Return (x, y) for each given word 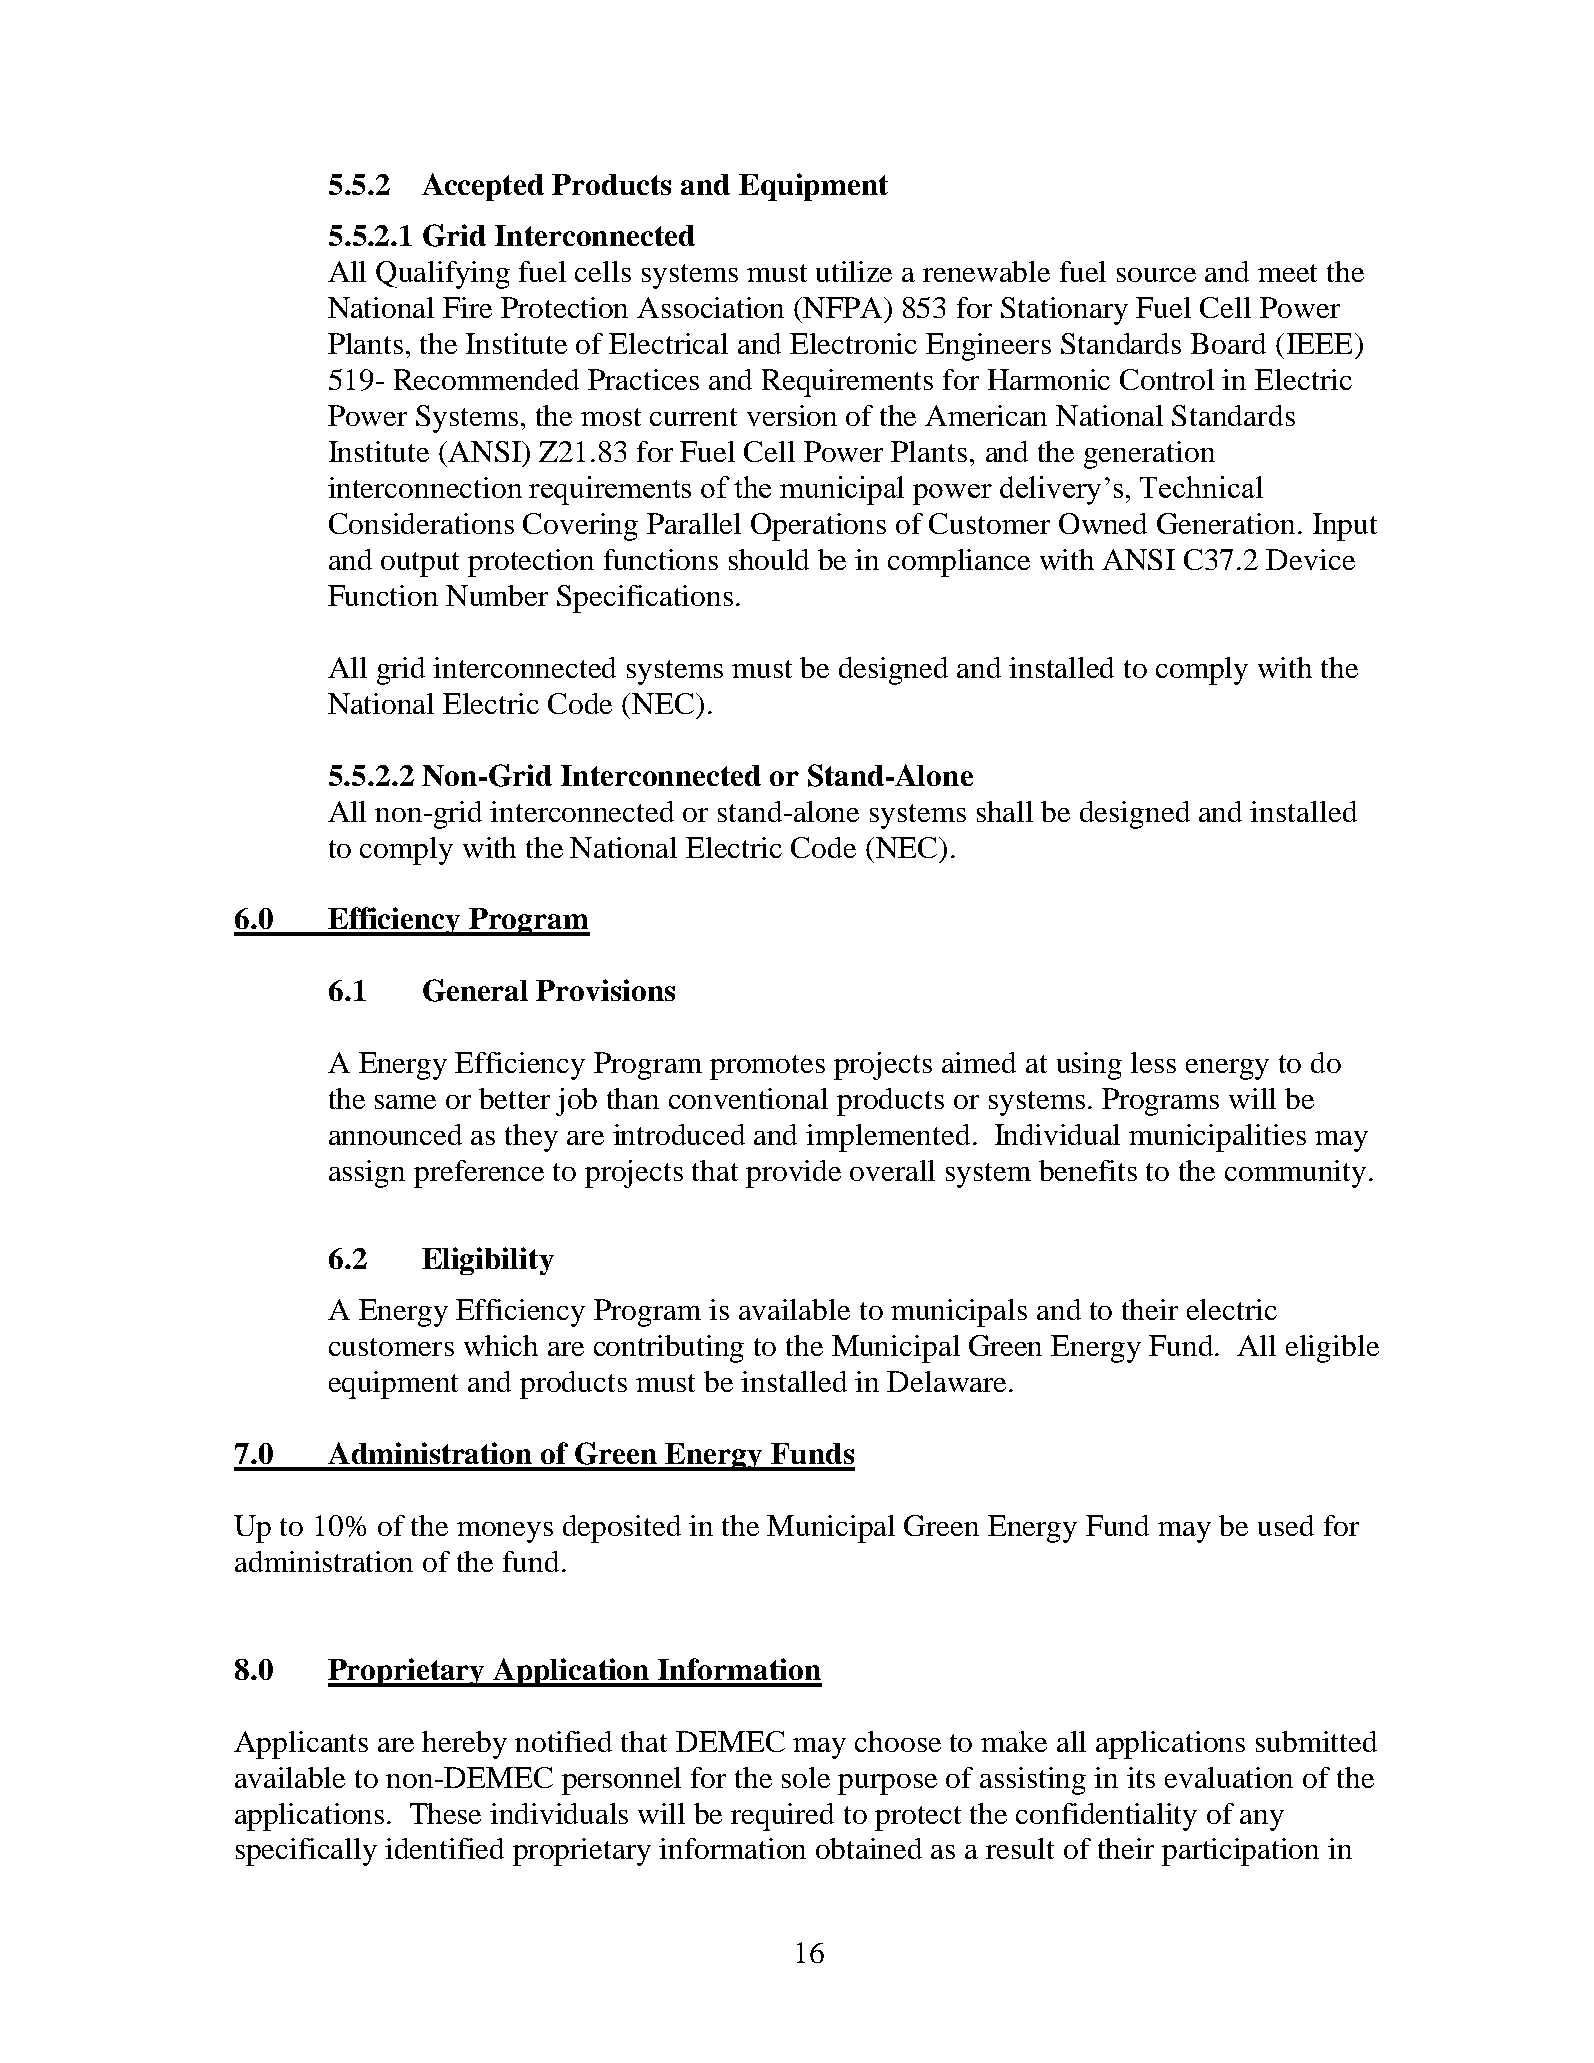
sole (806, 1777)
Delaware (946, 1381)
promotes (767, 1067)
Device (1310, 559)
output (420, 564)
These (445, 1813)
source (1156, 275)
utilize (854, 271)
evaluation (1229, 1777)
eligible (1332, 1349)
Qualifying (443, 275)
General (475, 990)
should (769, 559)
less (1153, 1062)
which (501, 1345)
